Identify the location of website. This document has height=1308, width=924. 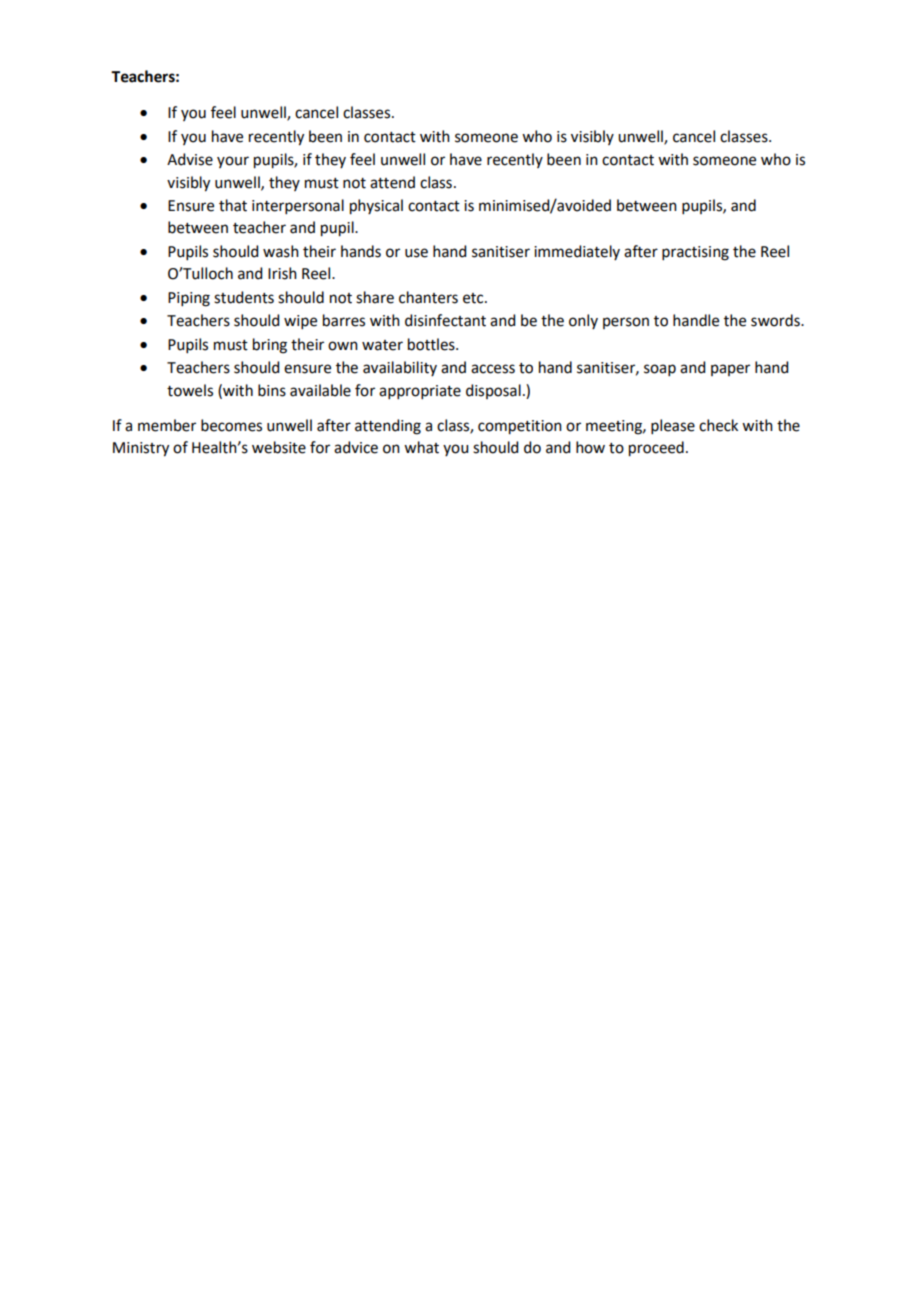
(279, 447).
